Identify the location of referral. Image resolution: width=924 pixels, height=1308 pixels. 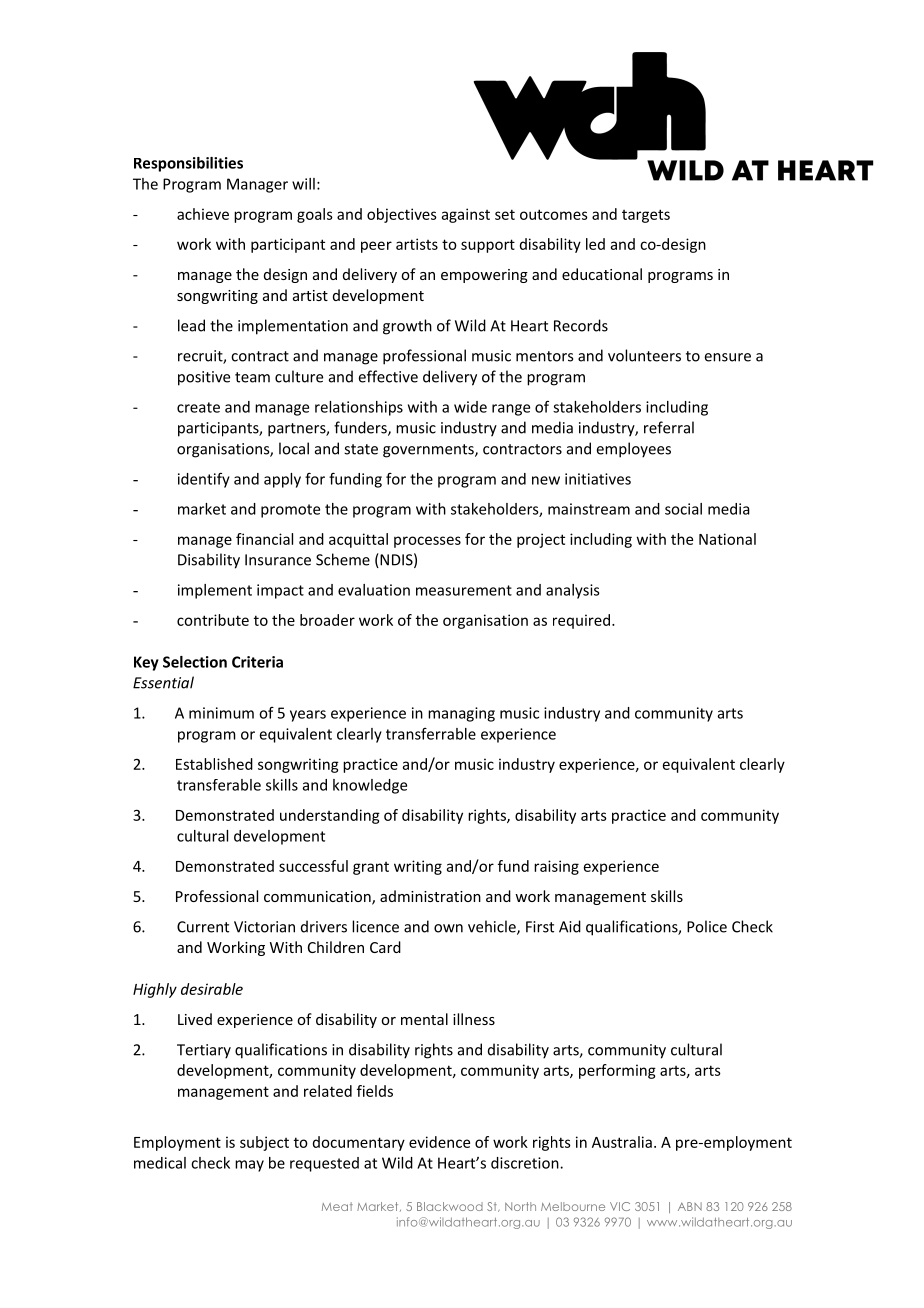
(669, 427).
